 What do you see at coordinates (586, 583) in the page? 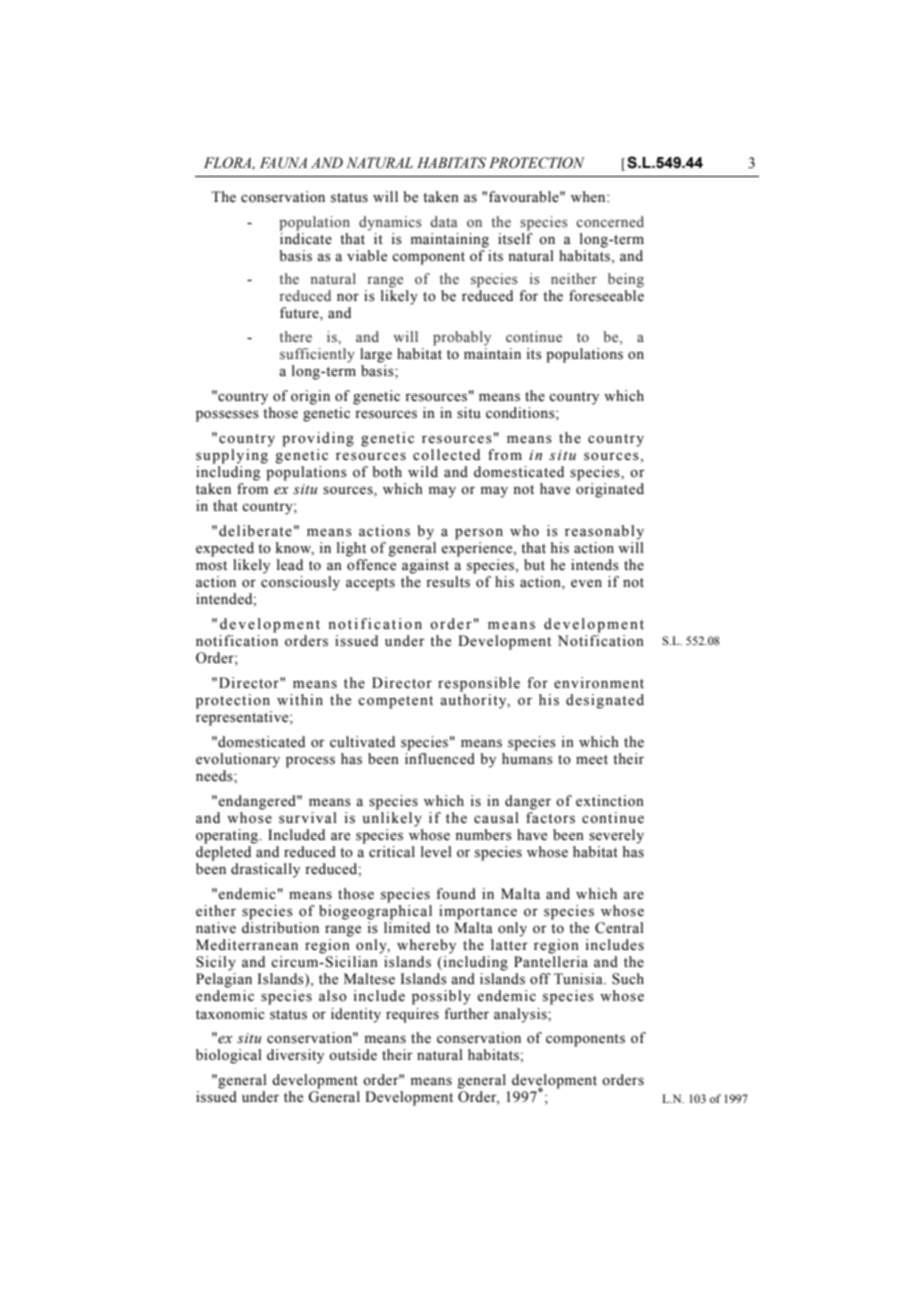
I see `even` at bounding box center [586, 583].
